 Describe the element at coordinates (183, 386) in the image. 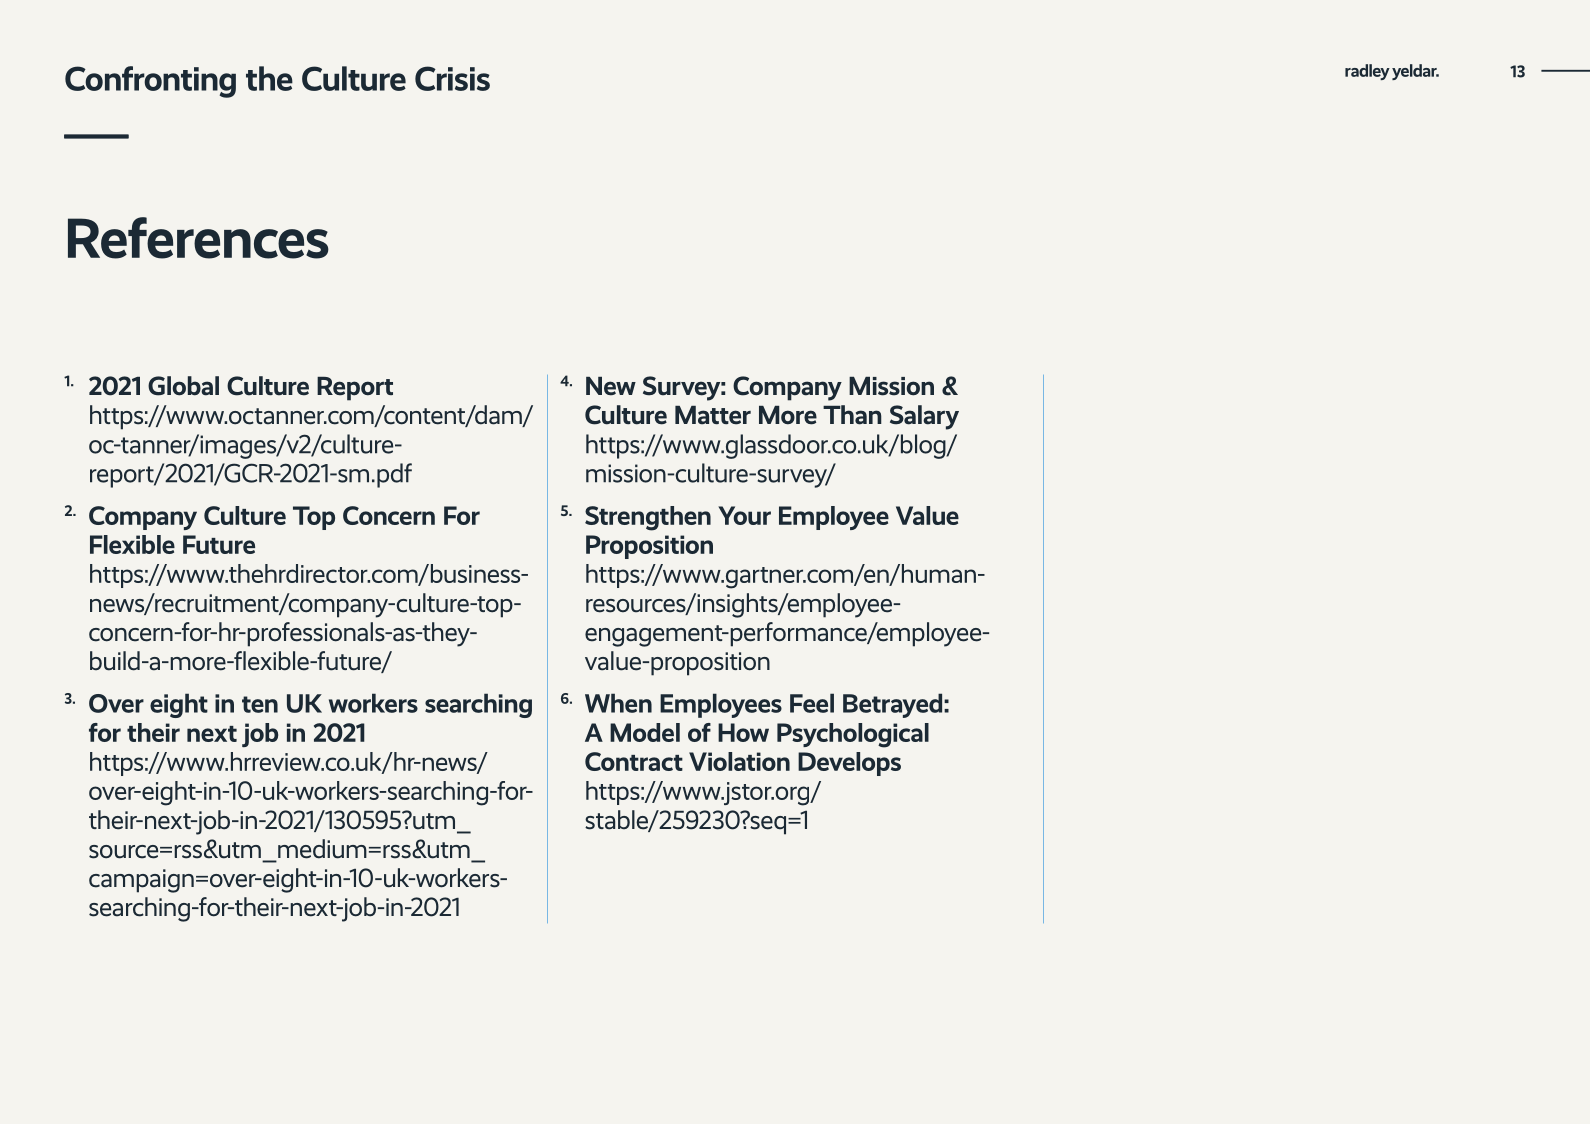

I see `Global` at that location.
